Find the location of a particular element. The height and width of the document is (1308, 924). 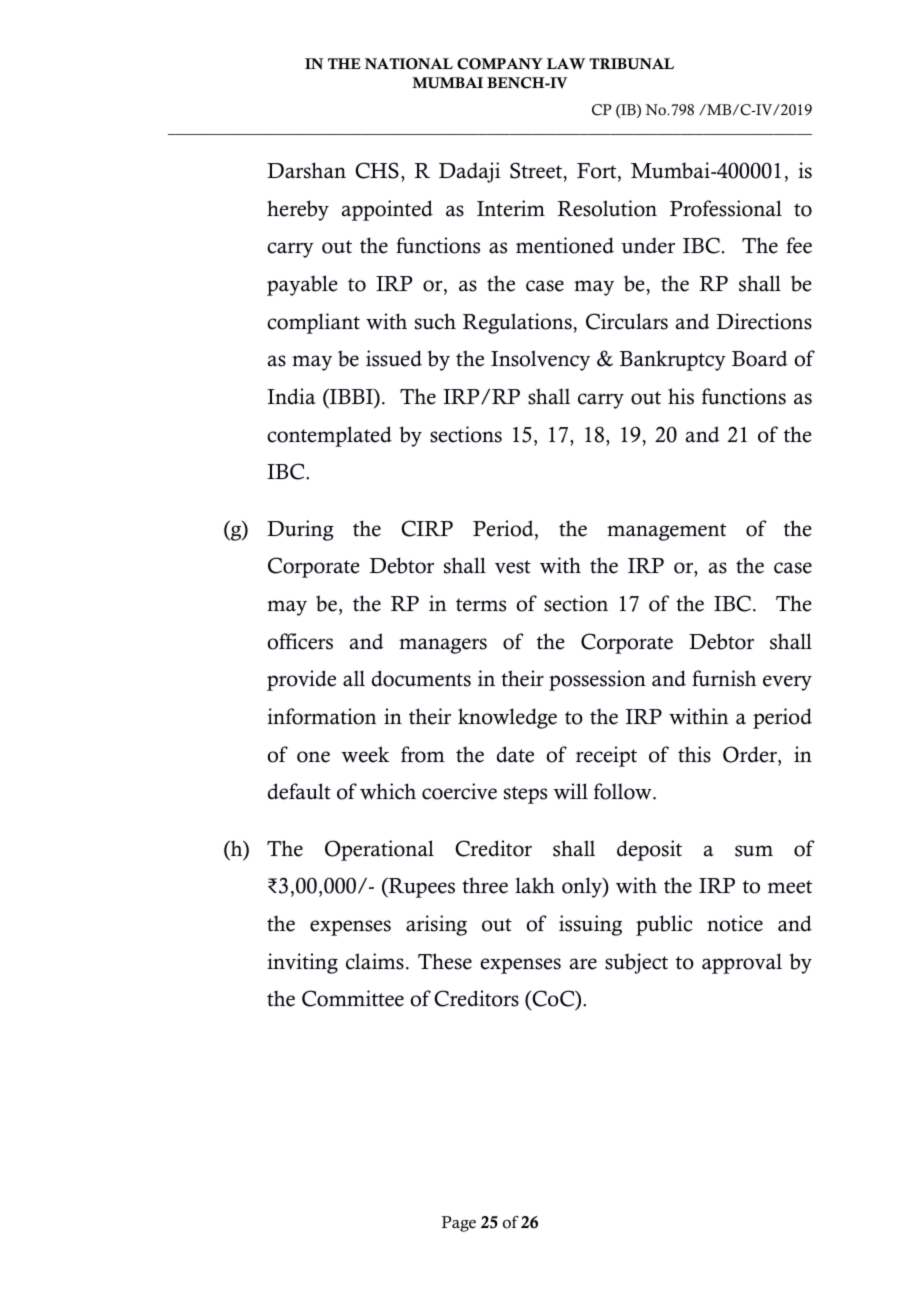

LAW is located at coordinates (566, 64).
